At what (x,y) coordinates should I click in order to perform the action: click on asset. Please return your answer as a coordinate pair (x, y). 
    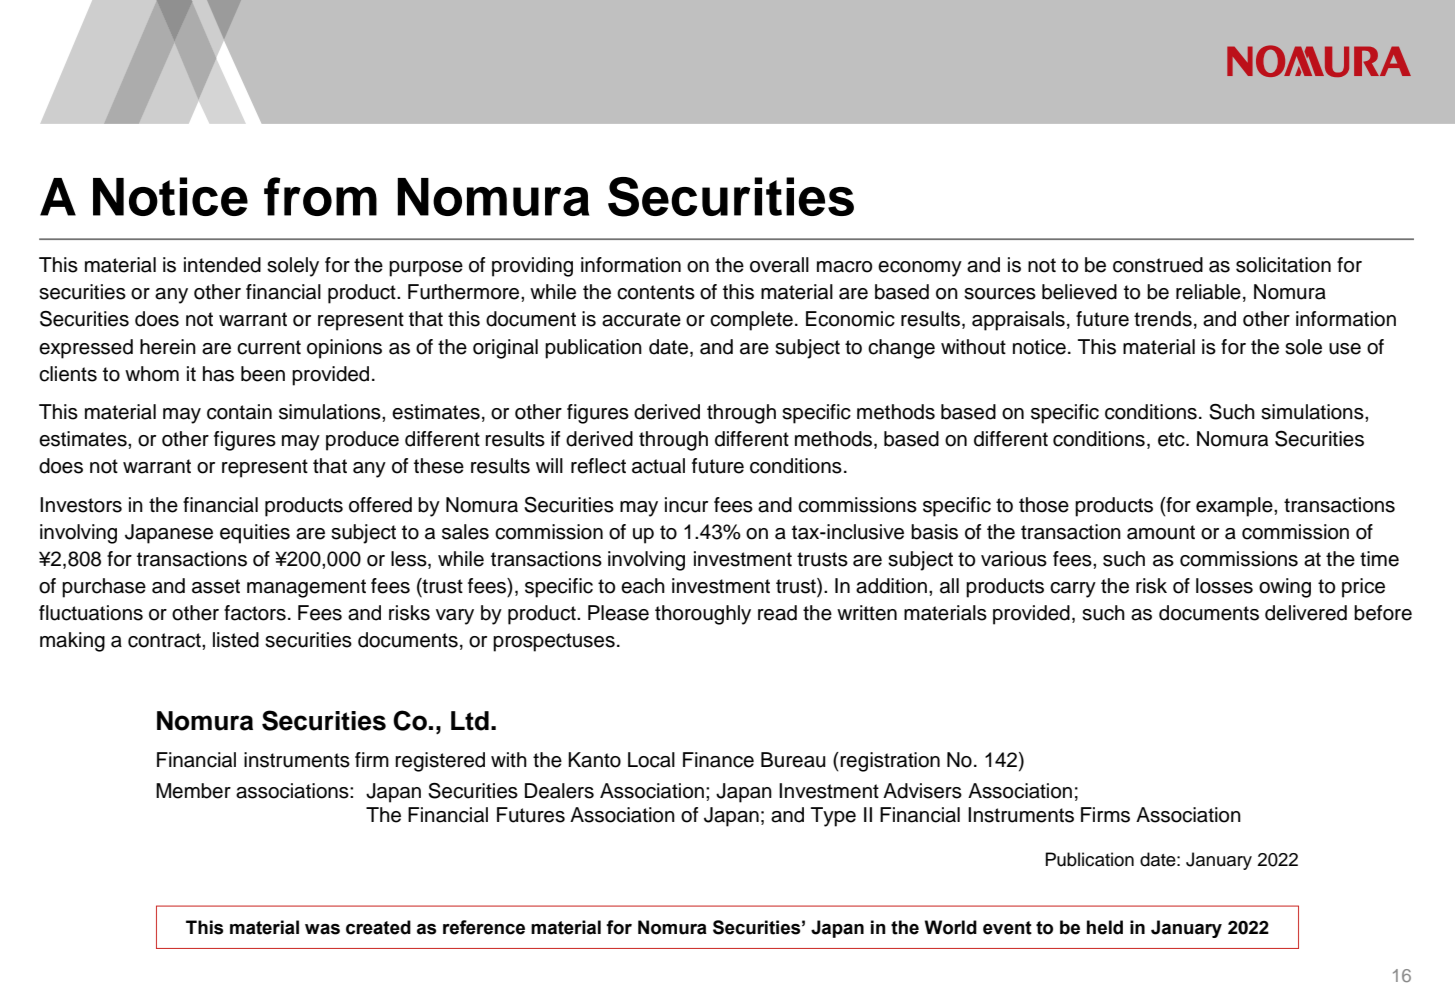
    Looking at the image, I should click on (216, 586).
